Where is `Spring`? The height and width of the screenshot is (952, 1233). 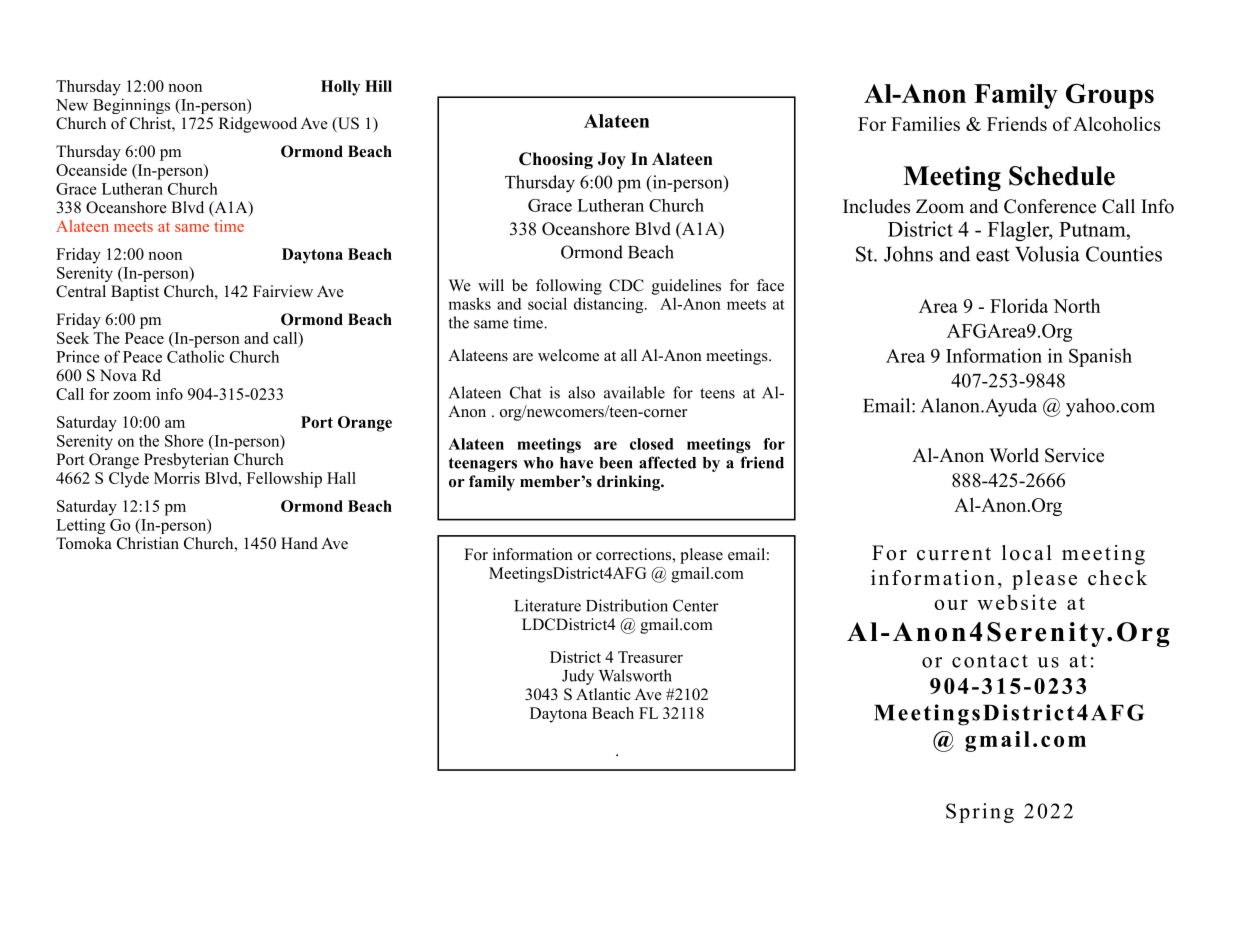
Spring is located at coordinates (980, 813).
